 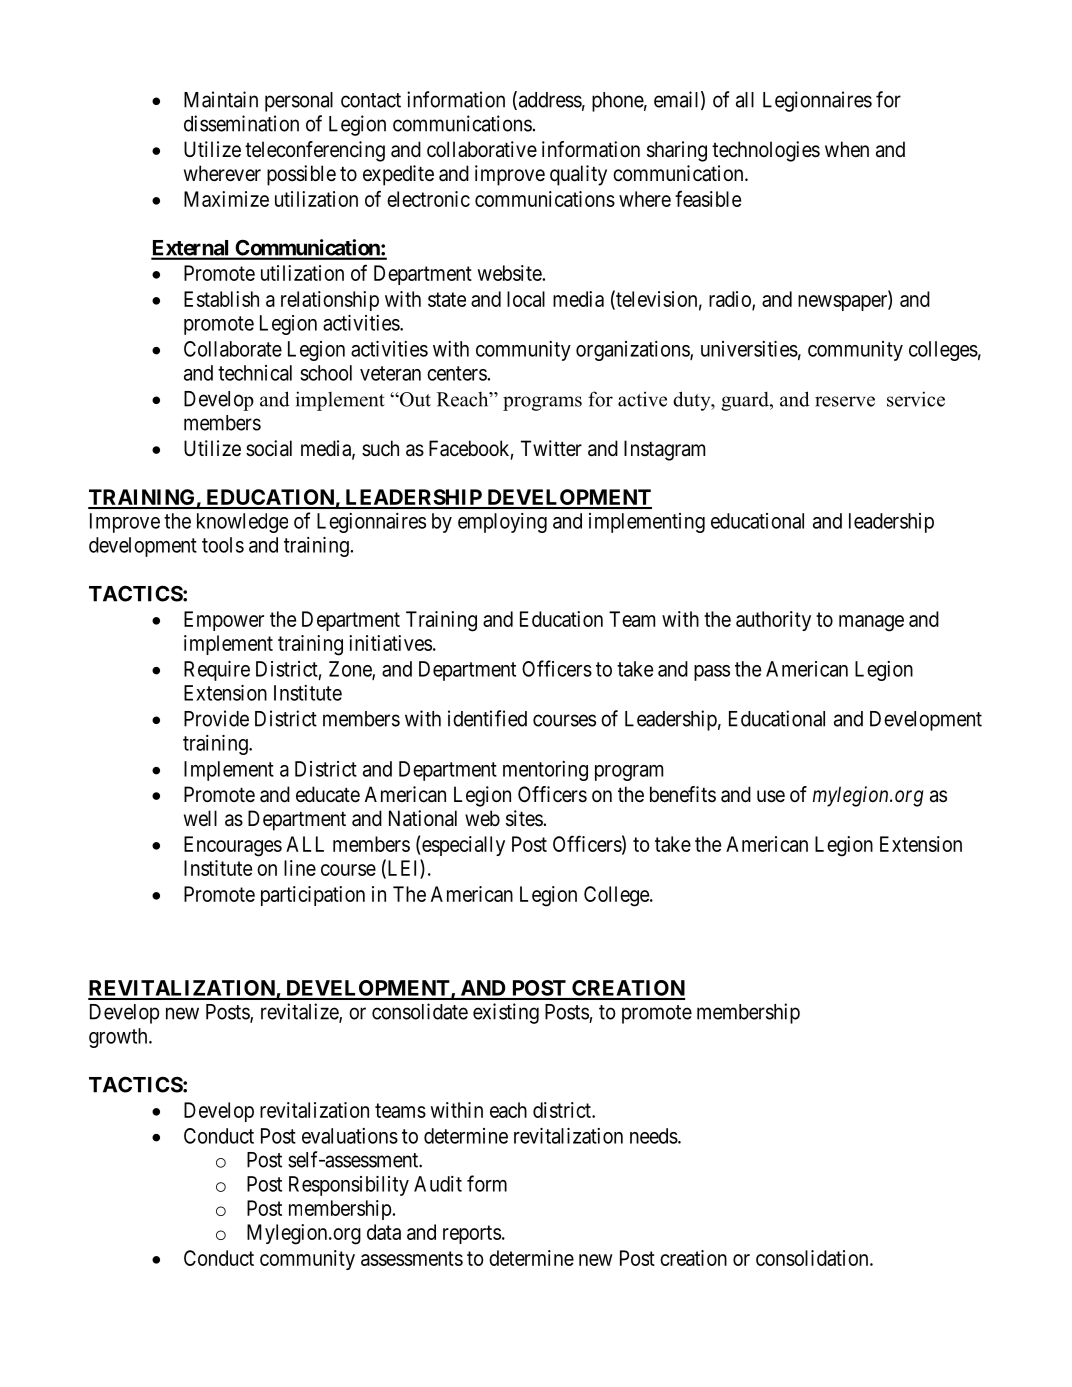 What do you see at coordinates (524, 818) in the screenshot?
I see `sites` at bounding box center [524, 818].
